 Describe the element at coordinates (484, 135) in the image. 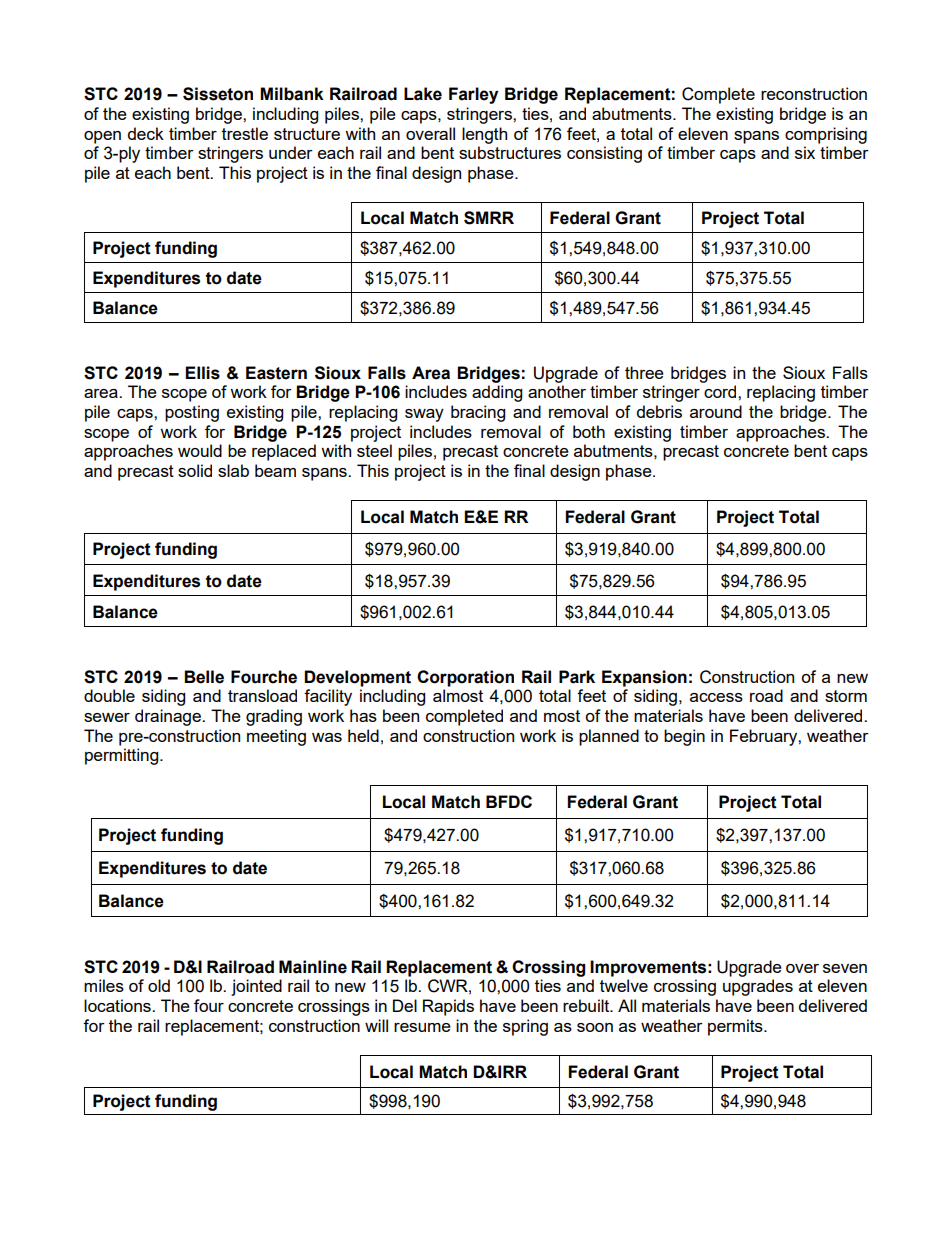

I see `length` at that location.
